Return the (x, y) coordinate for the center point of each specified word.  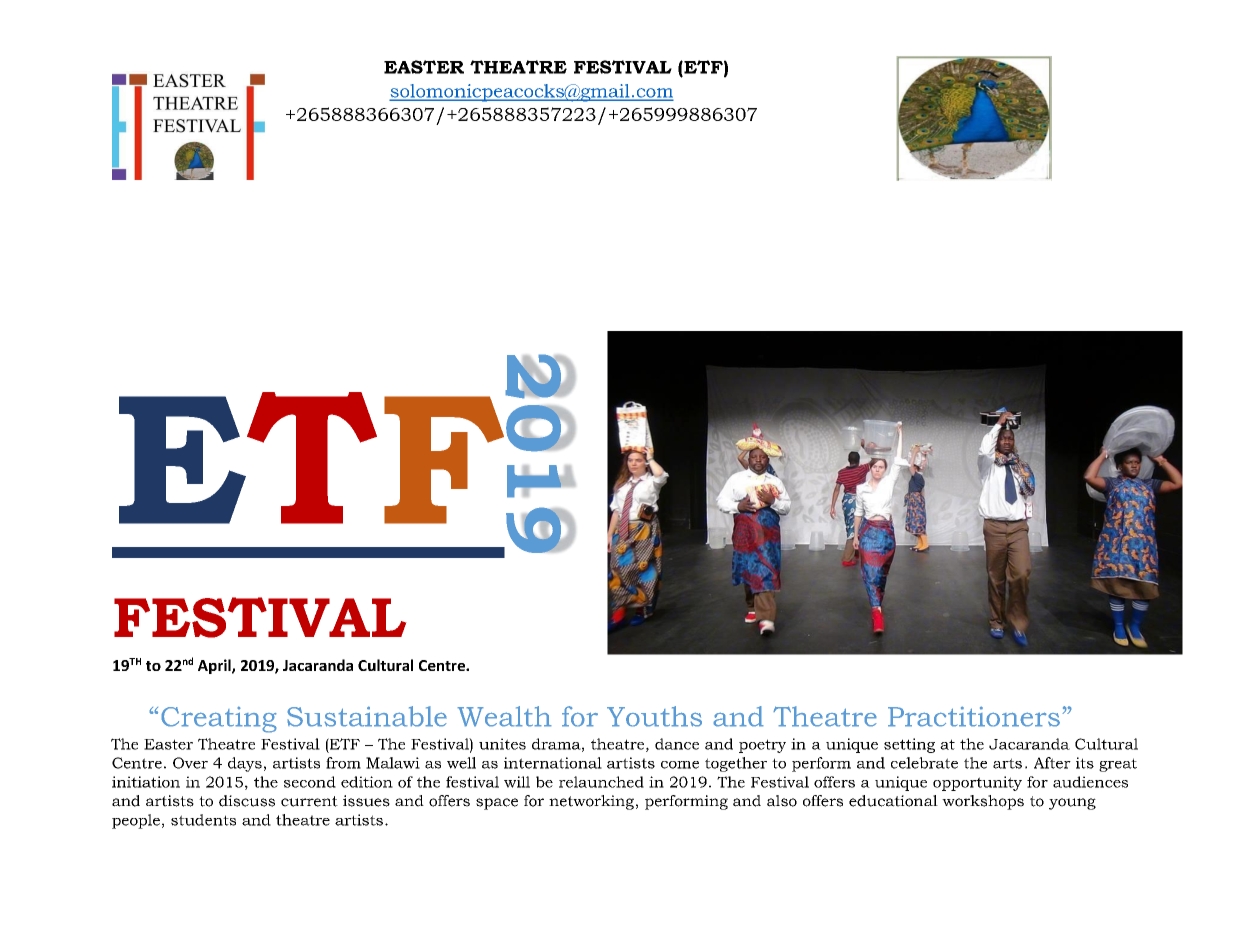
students (203, 820)
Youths (654, 716)
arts (1007, 763)
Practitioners (974, 716)
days (245, 764)
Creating (219, 719)
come (680, 765)
